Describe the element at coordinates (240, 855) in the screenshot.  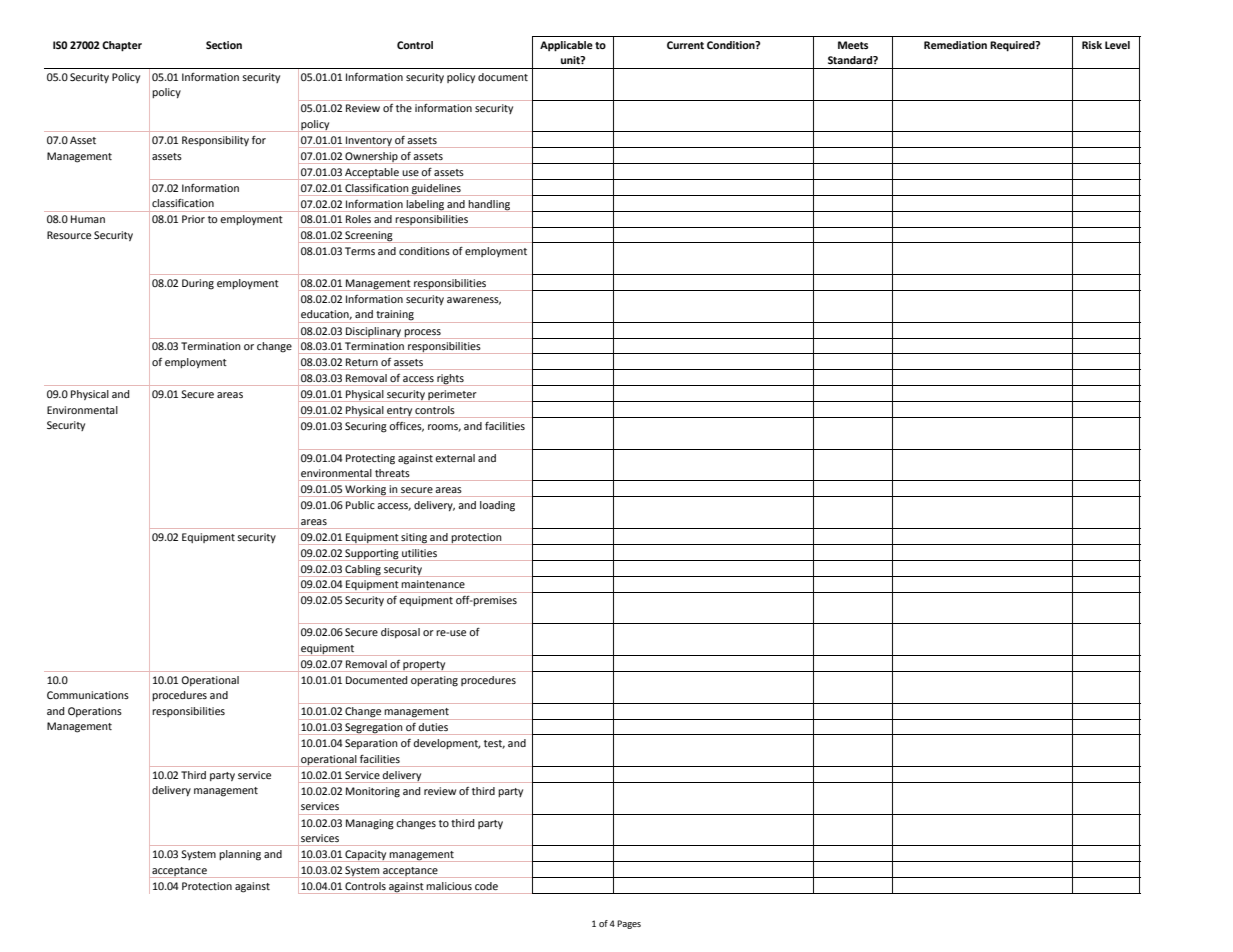
I see `planning` at that location.
